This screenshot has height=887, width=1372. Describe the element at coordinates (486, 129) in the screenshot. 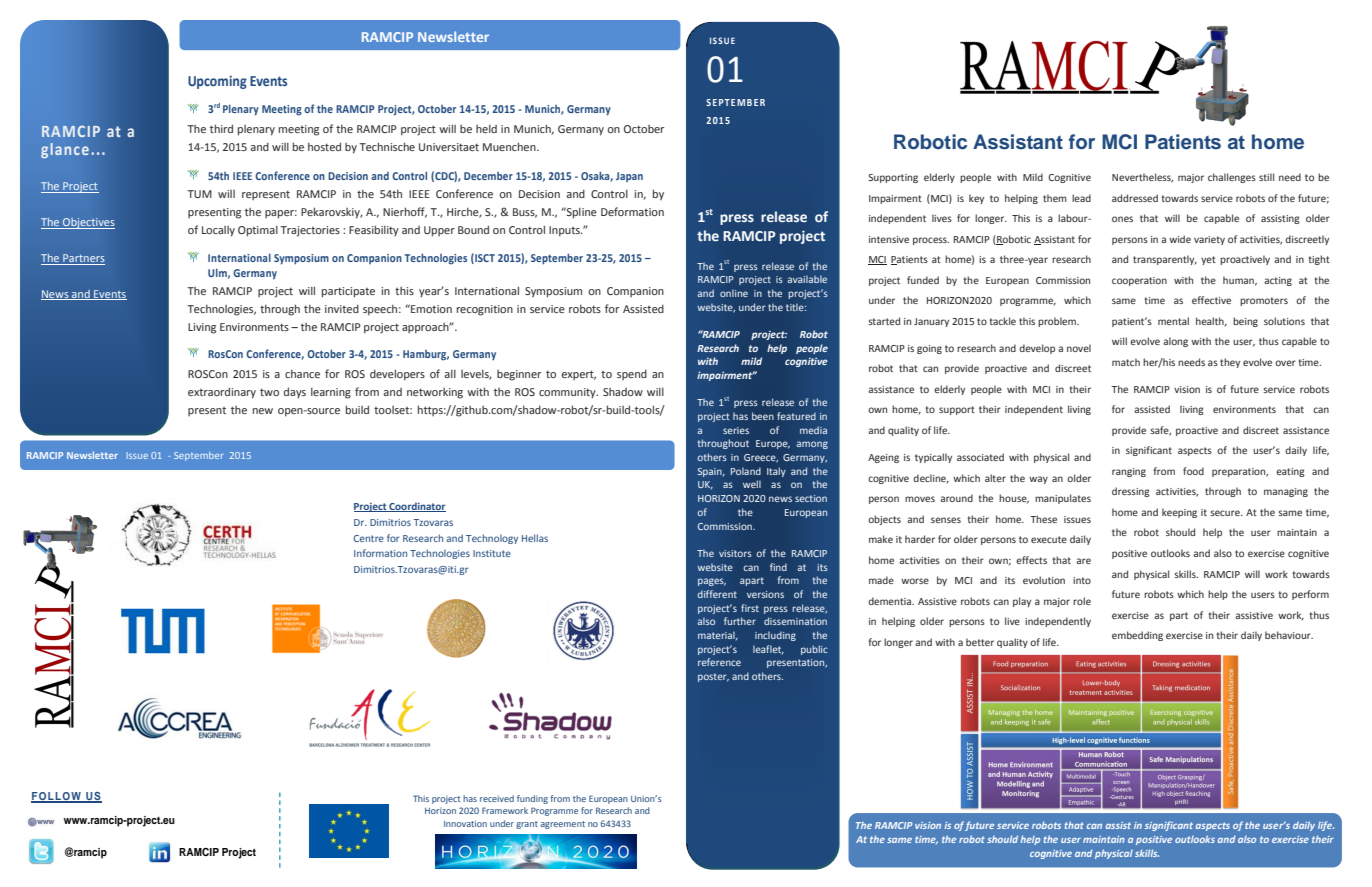

I see `held` at that location.
